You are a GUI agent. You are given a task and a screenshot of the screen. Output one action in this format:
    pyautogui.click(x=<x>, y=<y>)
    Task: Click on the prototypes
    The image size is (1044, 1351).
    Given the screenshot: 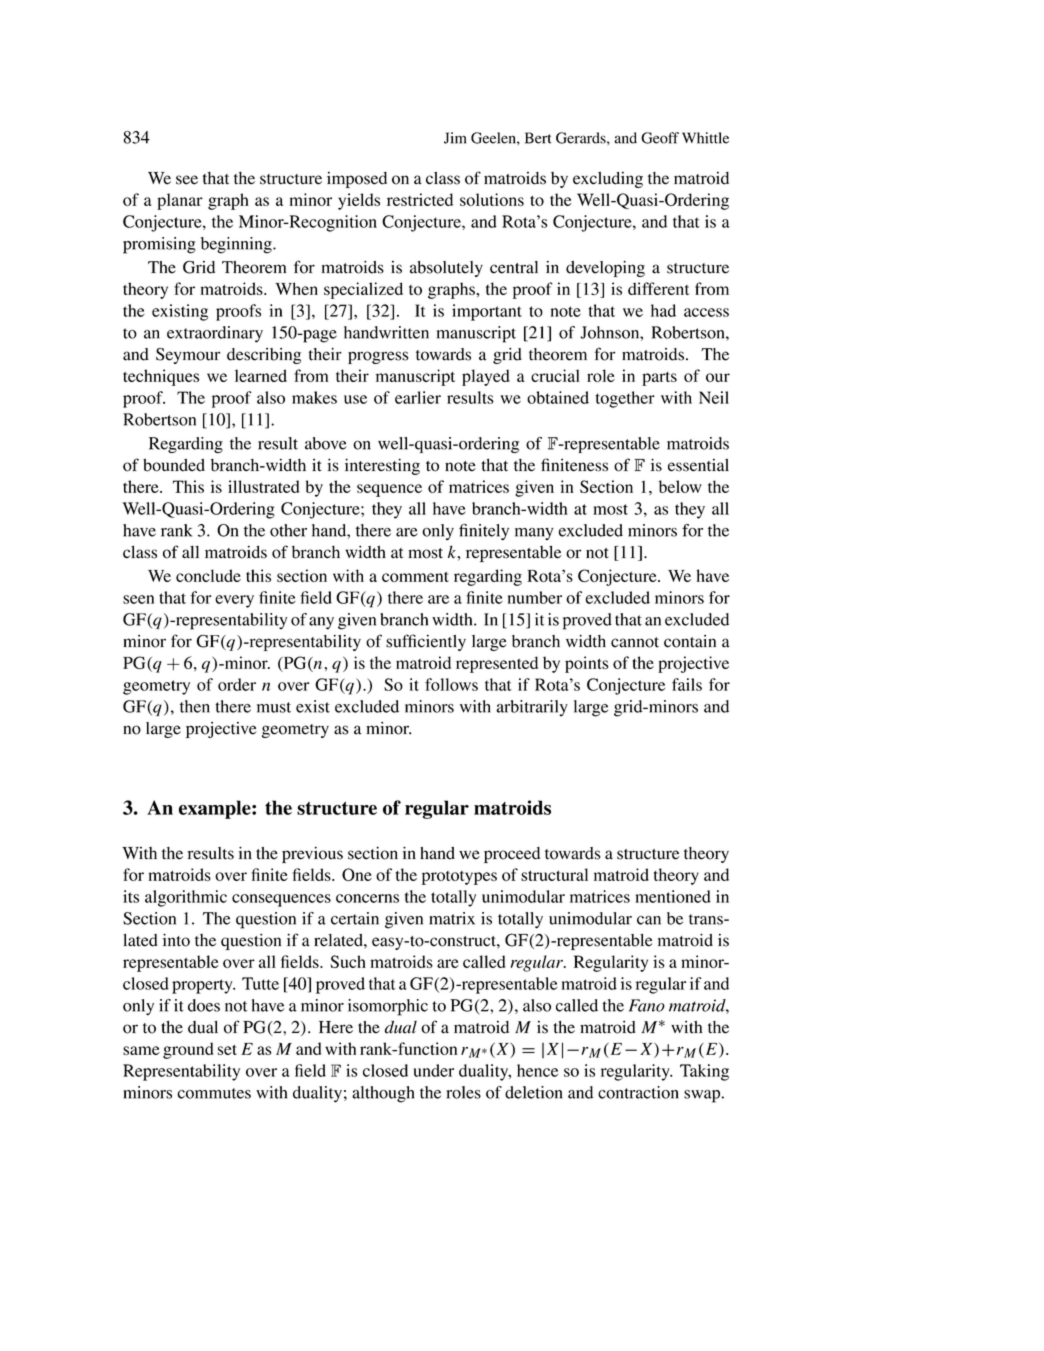 What is the action you would take?
    pyautogui.click(x=459, y=878)
